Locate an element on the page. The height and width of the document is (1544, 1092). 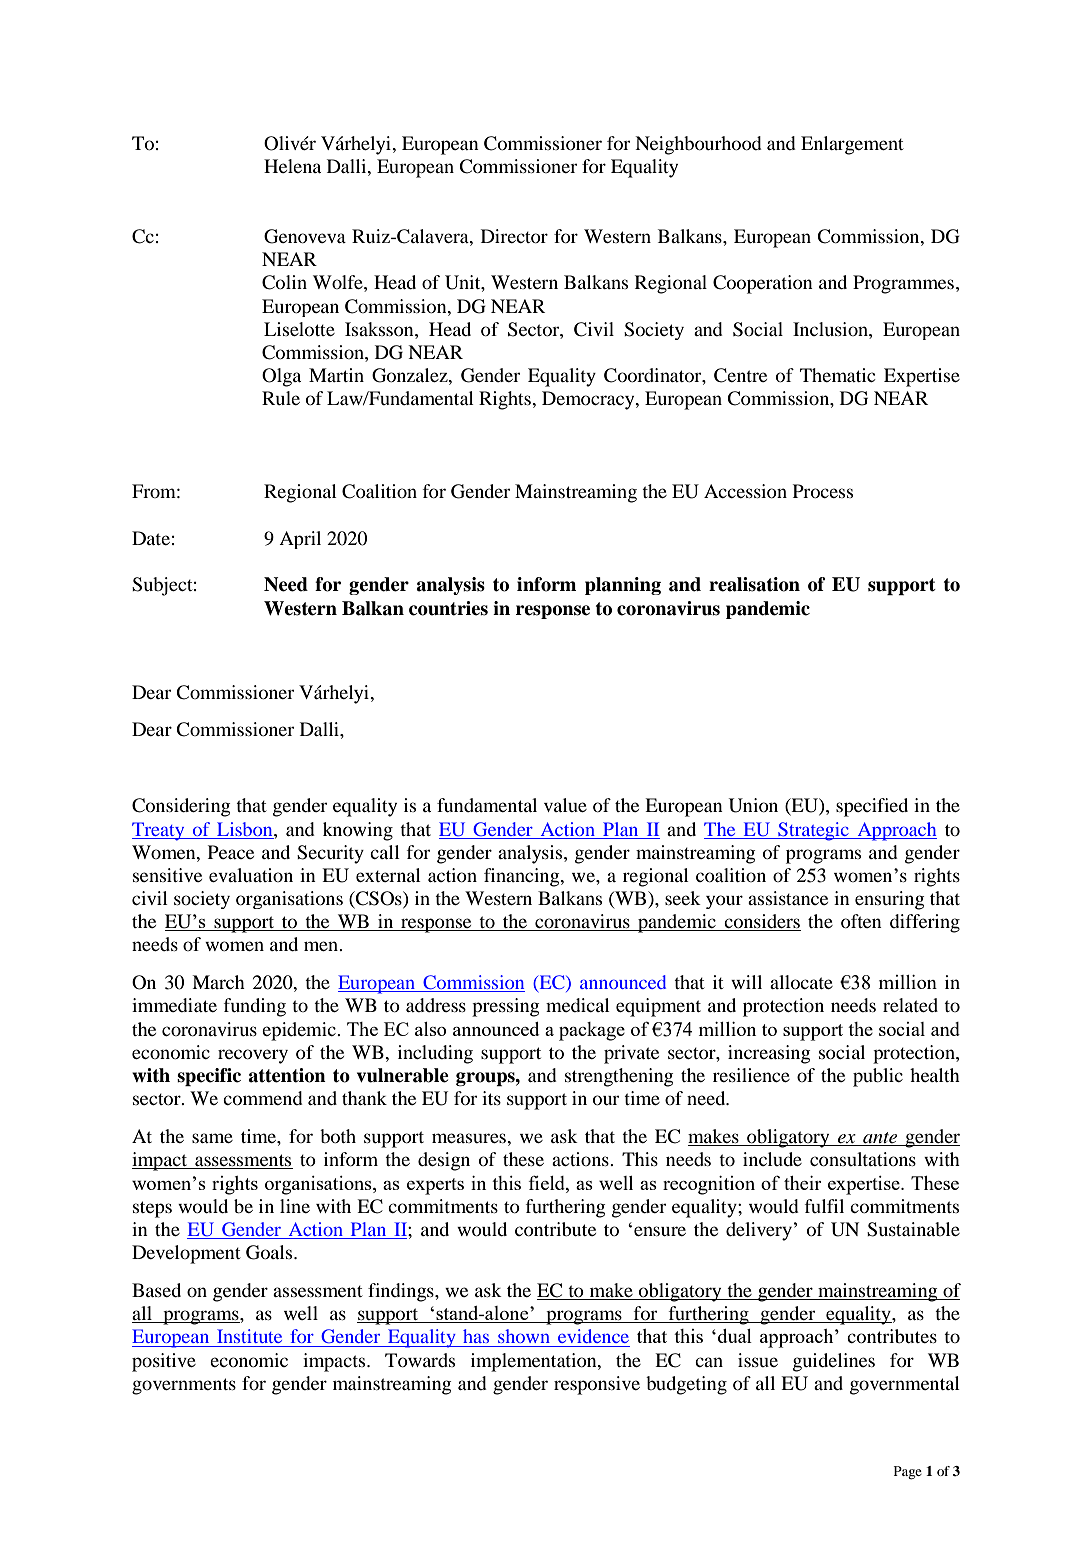
specified is located at coordinates (872, 807).
